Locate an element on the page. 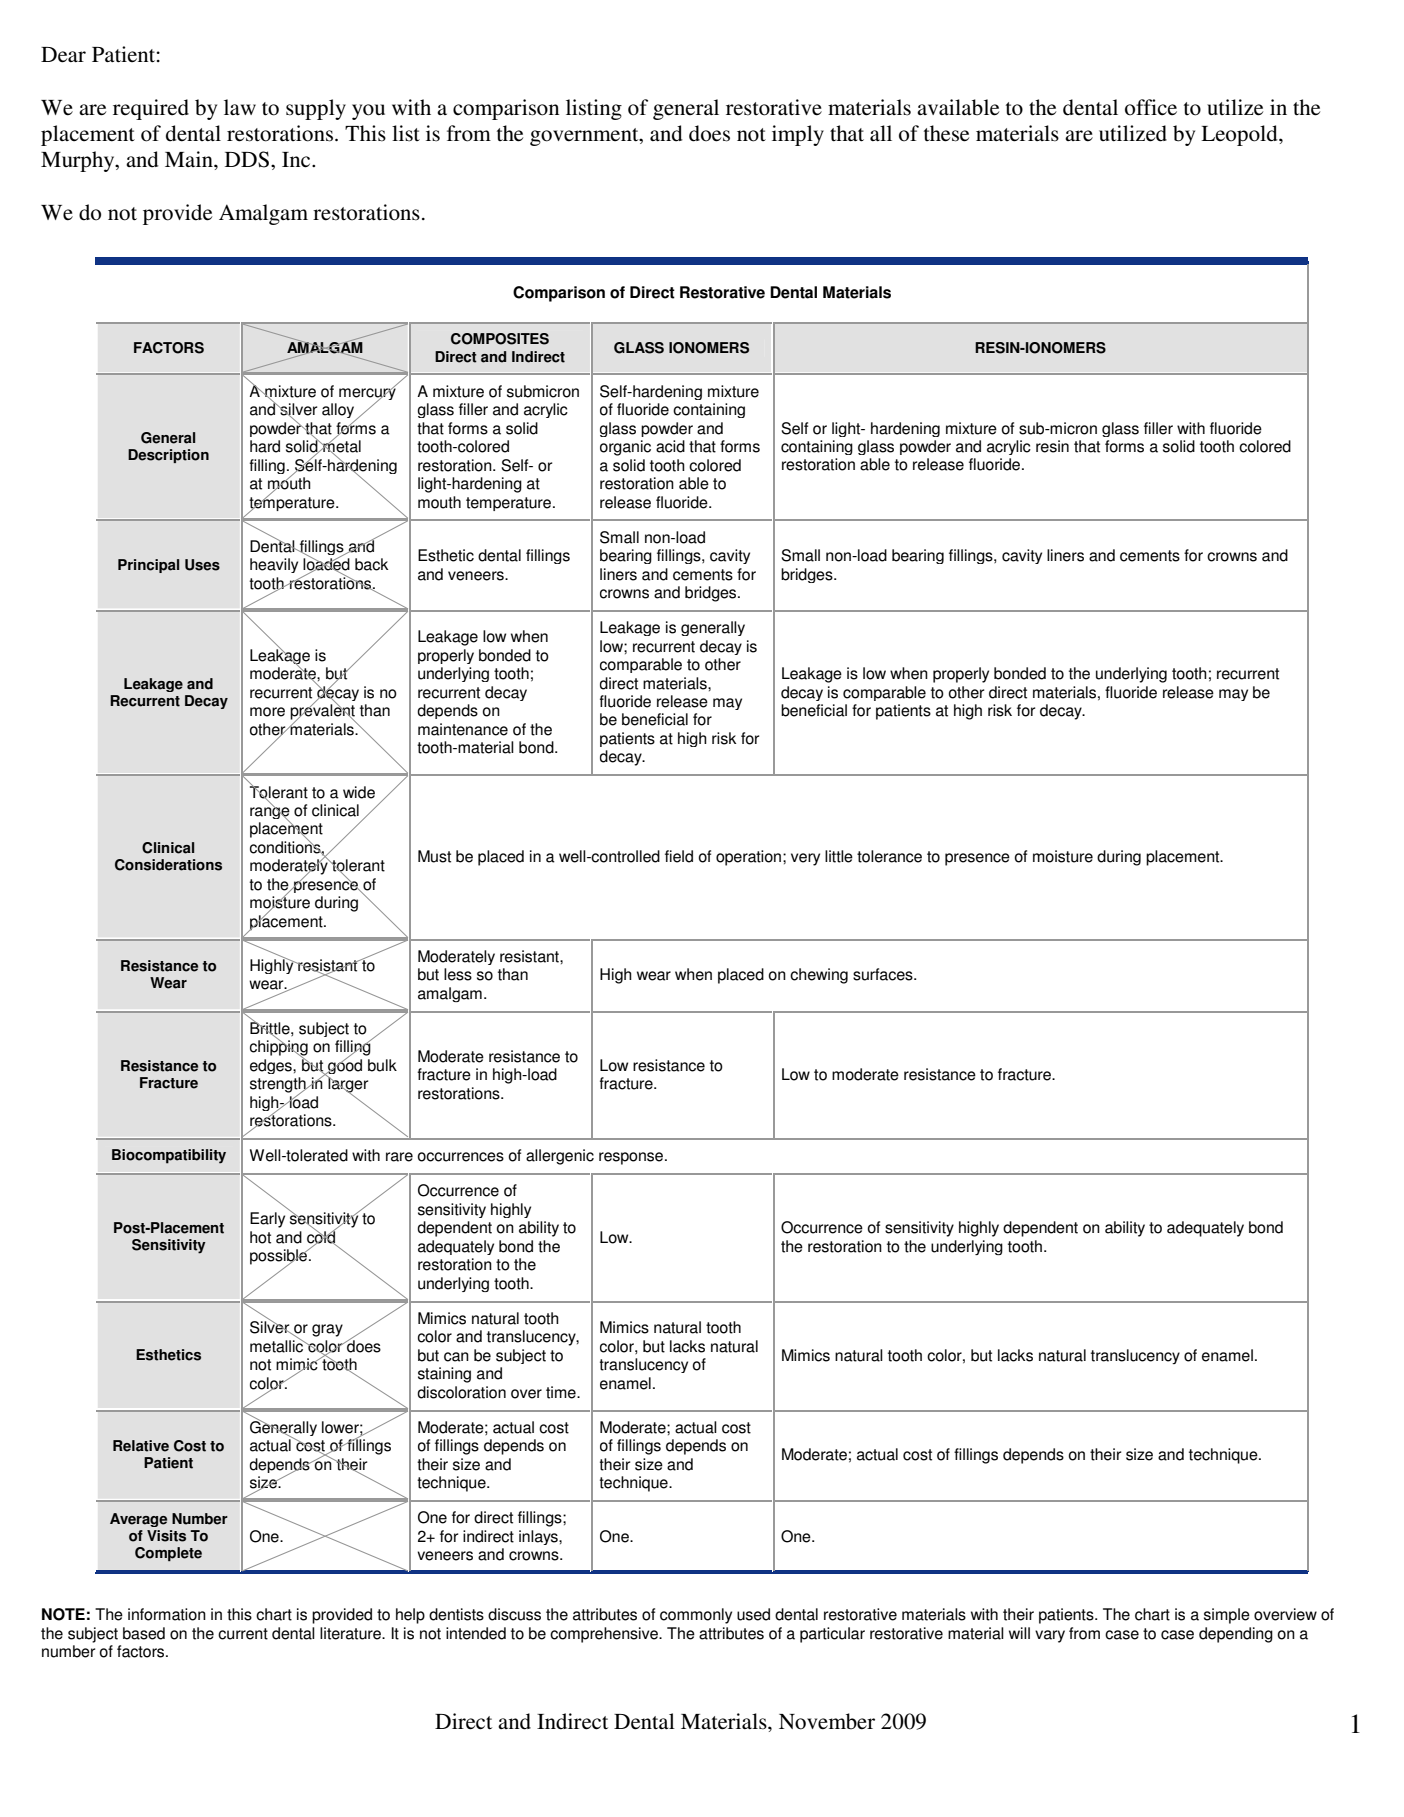 Image resolution: width=1404 pixels, height=1817 pixels. Uses is located at coordinates (202, 565).
